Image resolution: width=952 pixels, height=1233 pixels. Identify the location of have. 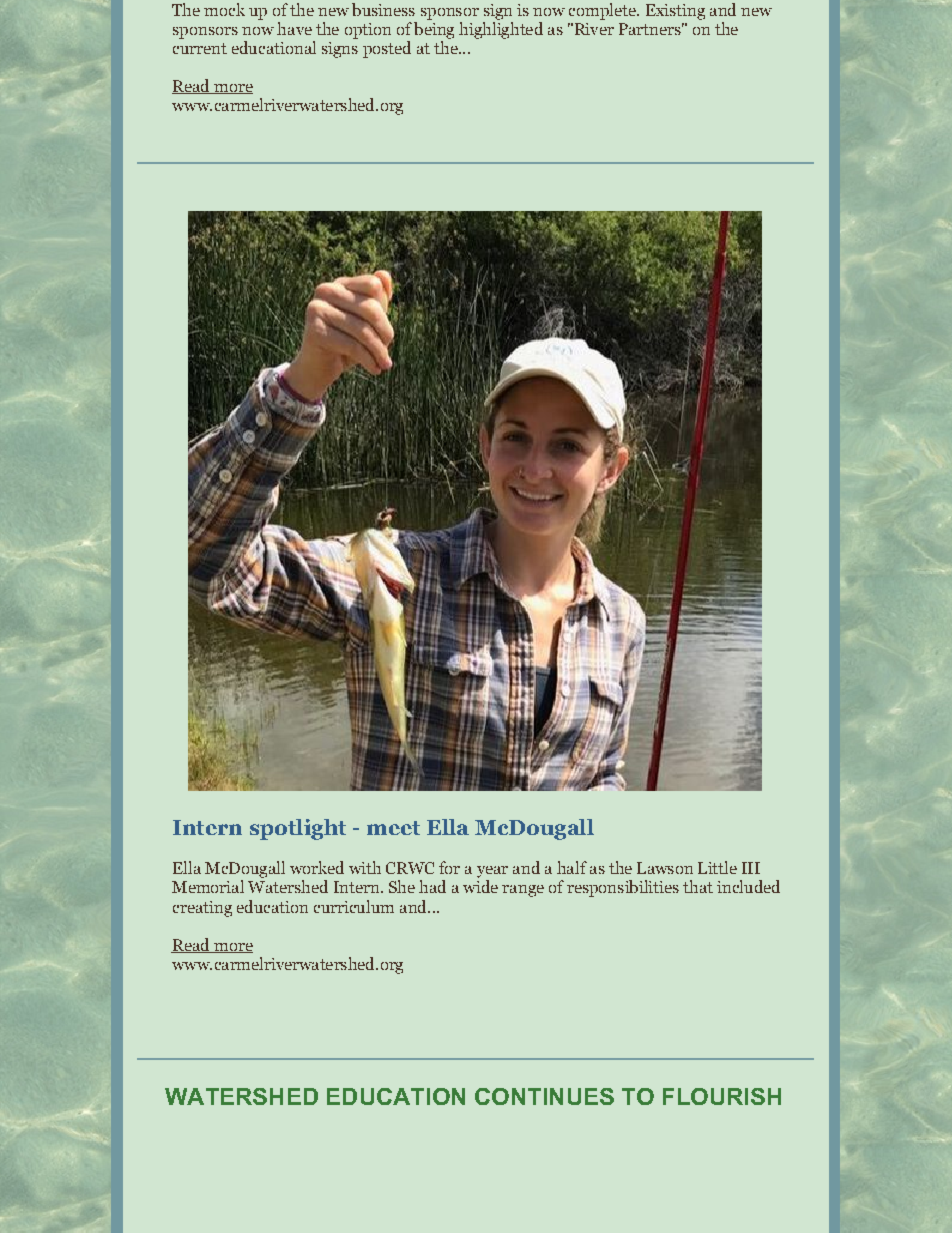
(294, 28).
